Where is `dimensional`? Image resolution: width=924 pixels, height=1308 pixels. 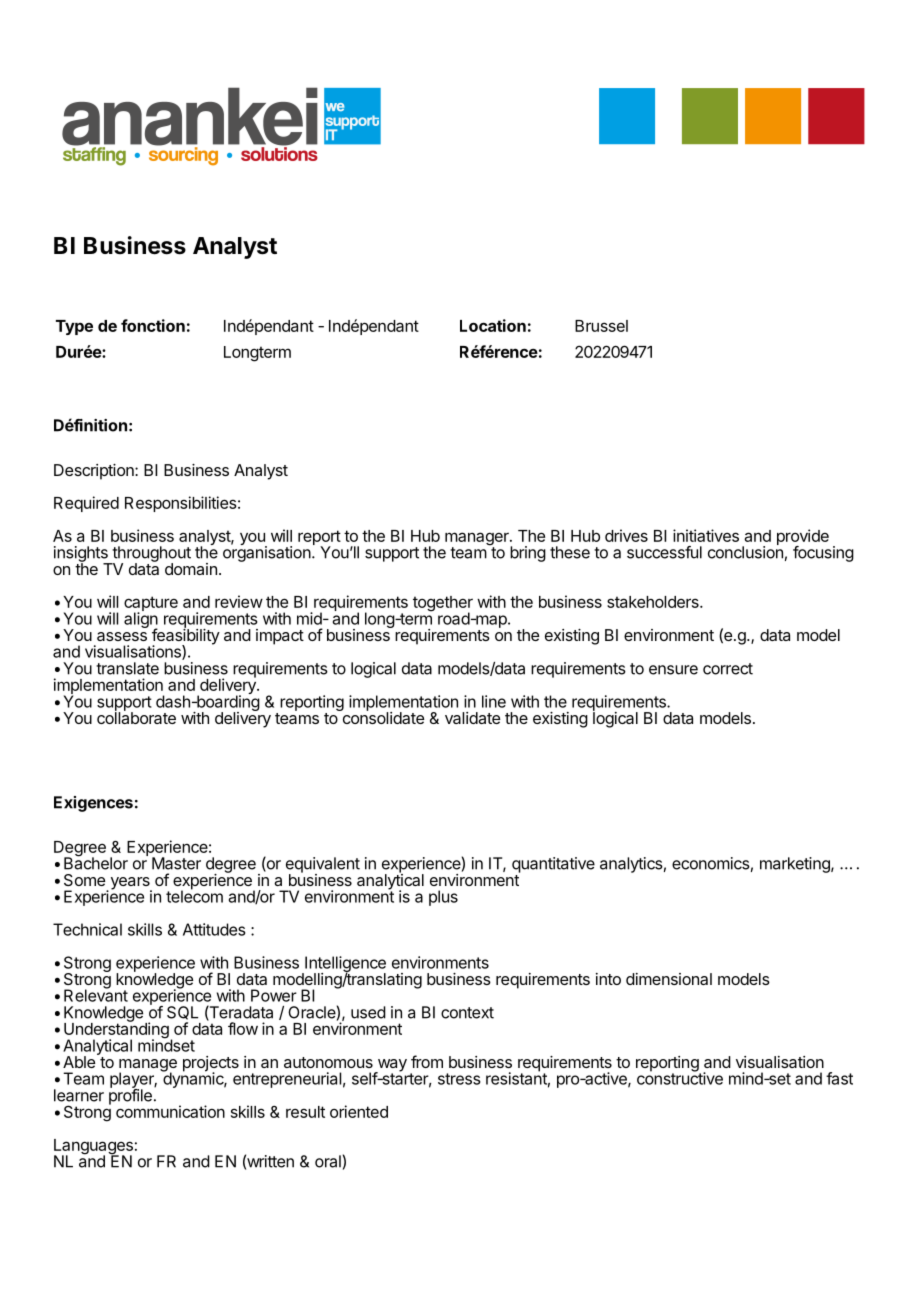 dimensional is located at coordinates (669, 979).
